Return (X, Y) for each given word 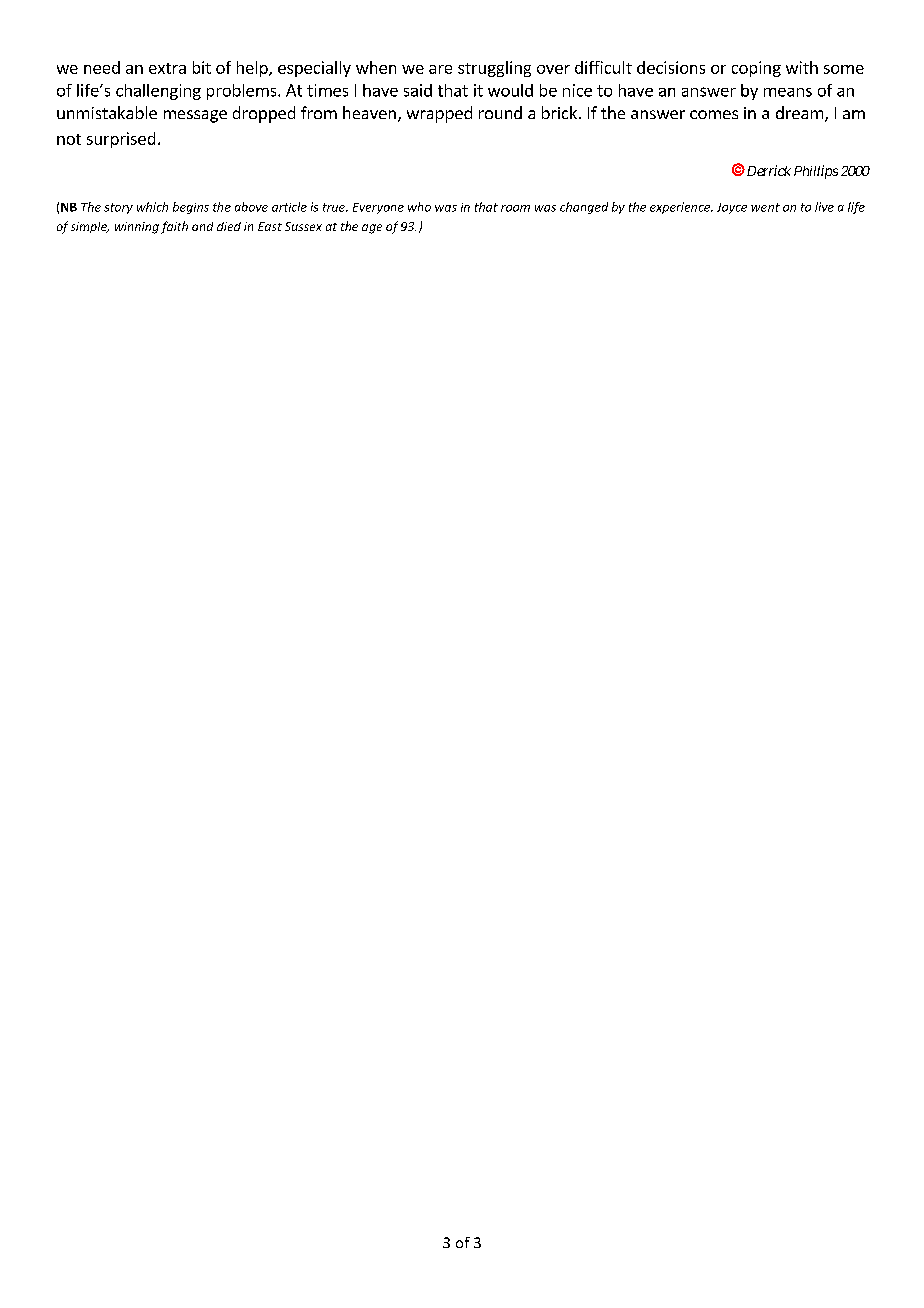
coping (756, 69)
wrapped (439, 114)
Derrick (767, 170)
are (440, 69)
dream (799, 112)
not (69, 139)
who (419, 207)
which (152, 207)
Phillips (816, 172)
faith (174, 227)
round (500, 112)
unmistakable (107, 112)
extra (167, 68)
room (515, 208)
